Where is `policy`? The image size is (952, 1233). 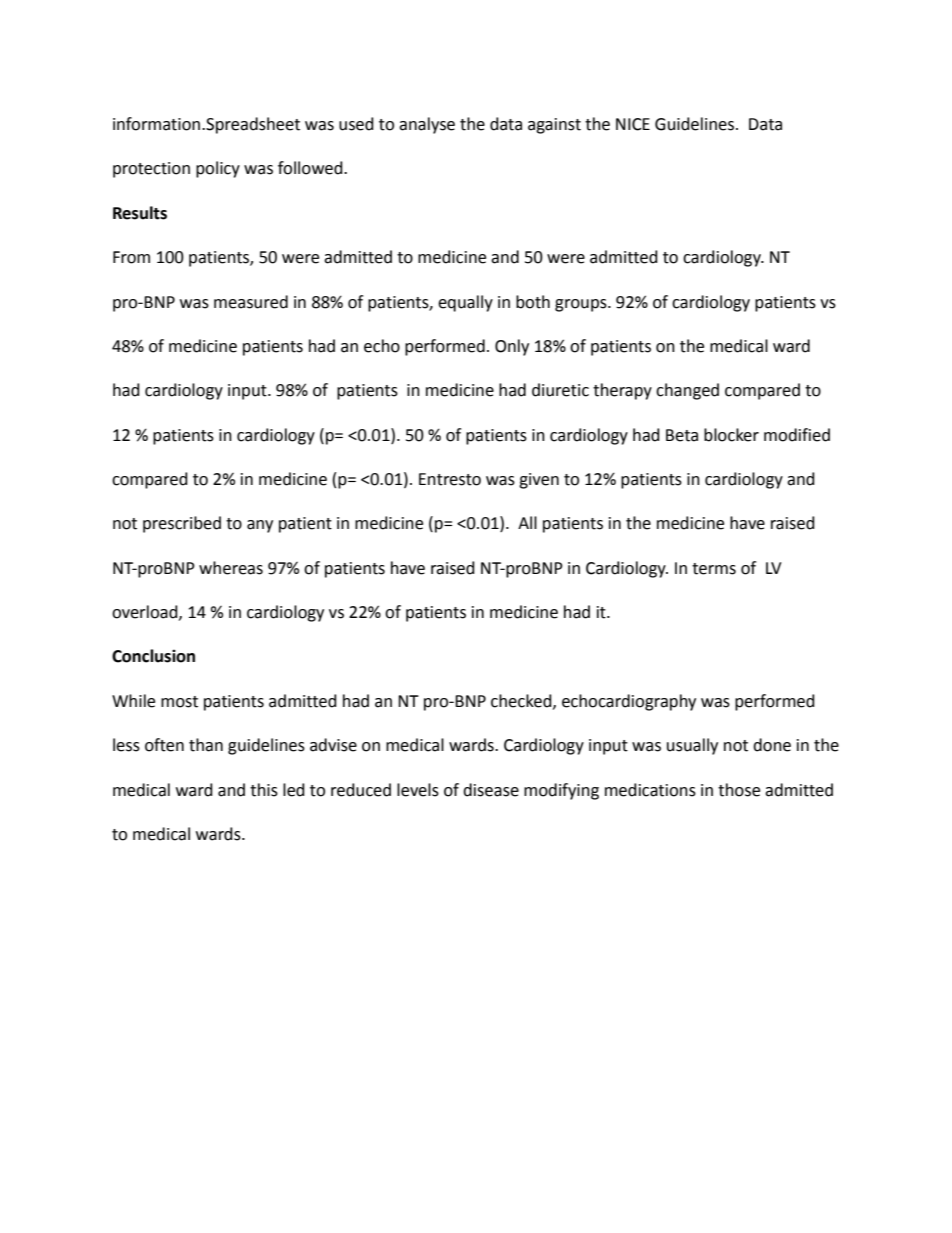 policy is located at coordinates (218, 169).
